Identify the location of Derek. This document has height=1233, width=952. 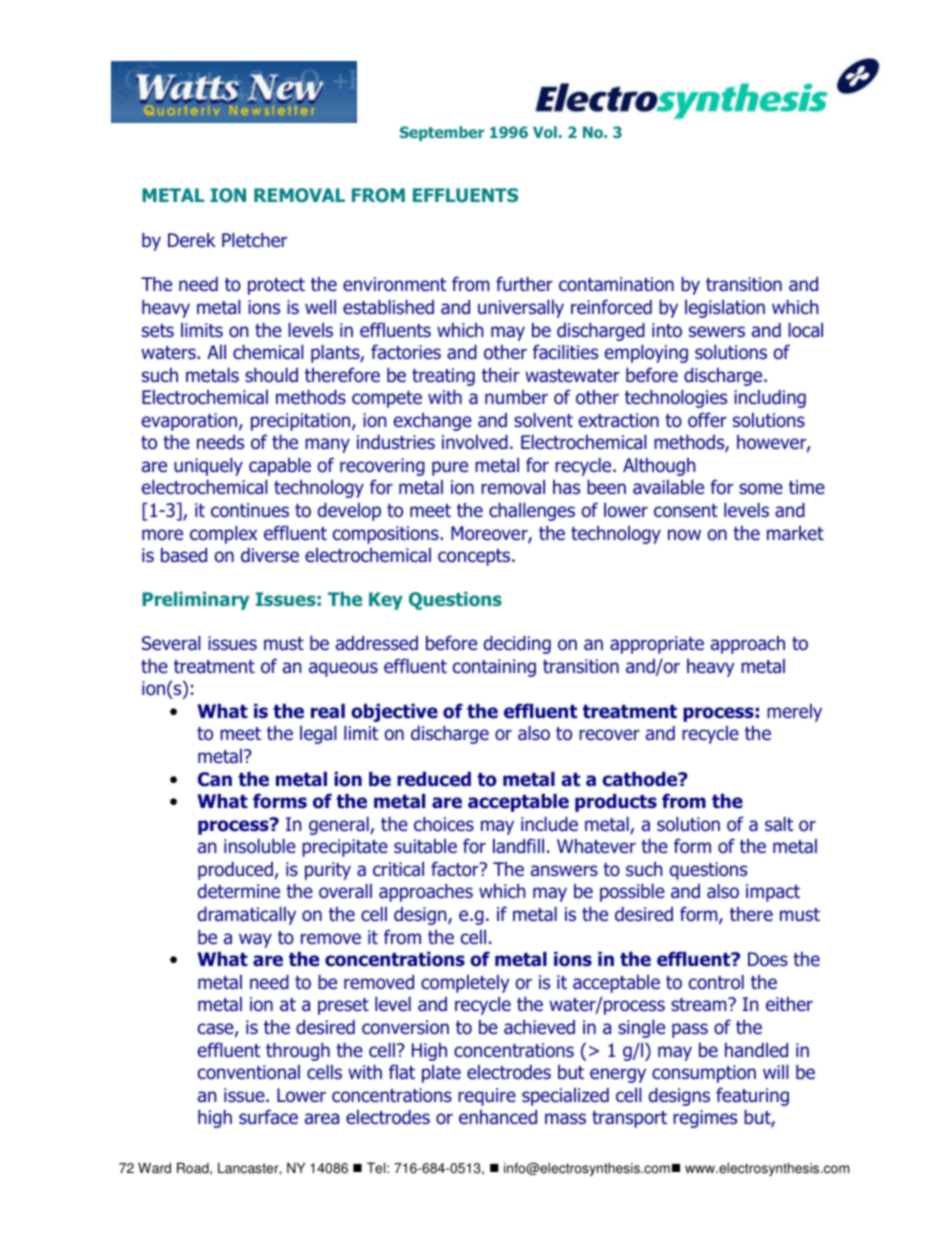
(192, 240).
